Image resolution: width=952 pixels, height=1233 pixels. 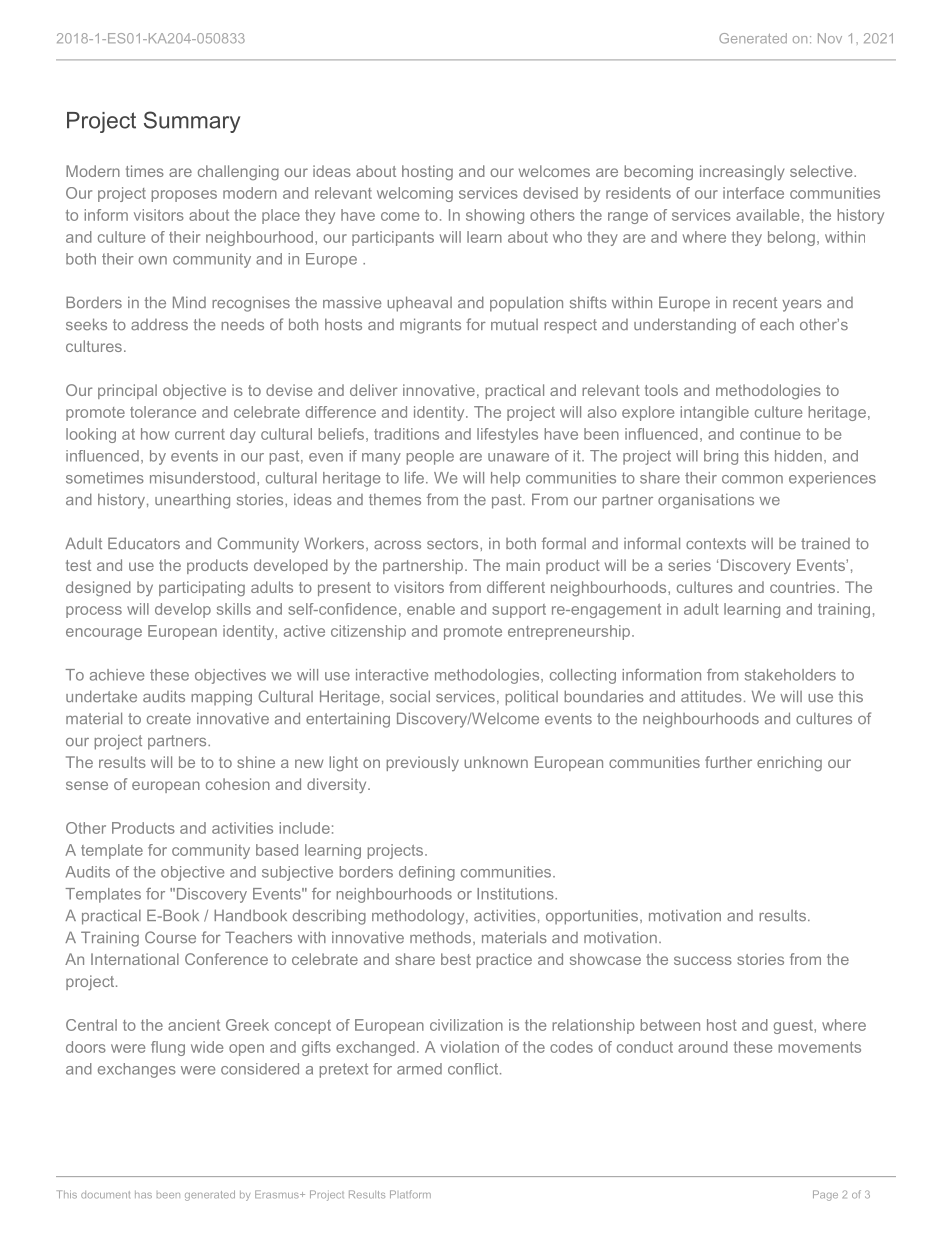 I want to click on welcoming, so click(x=415, y=194).
